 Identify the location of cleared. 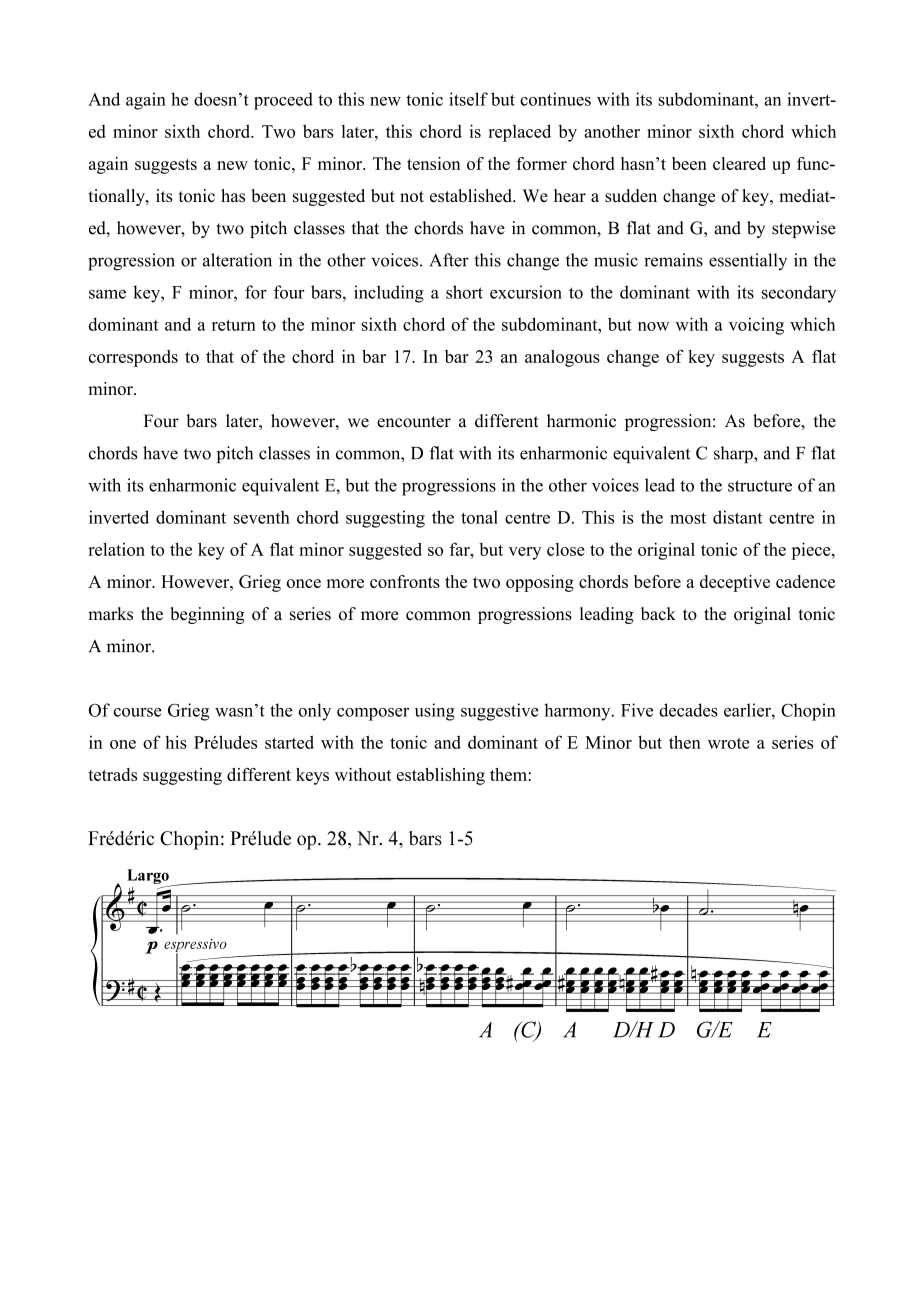
(739, 163).
